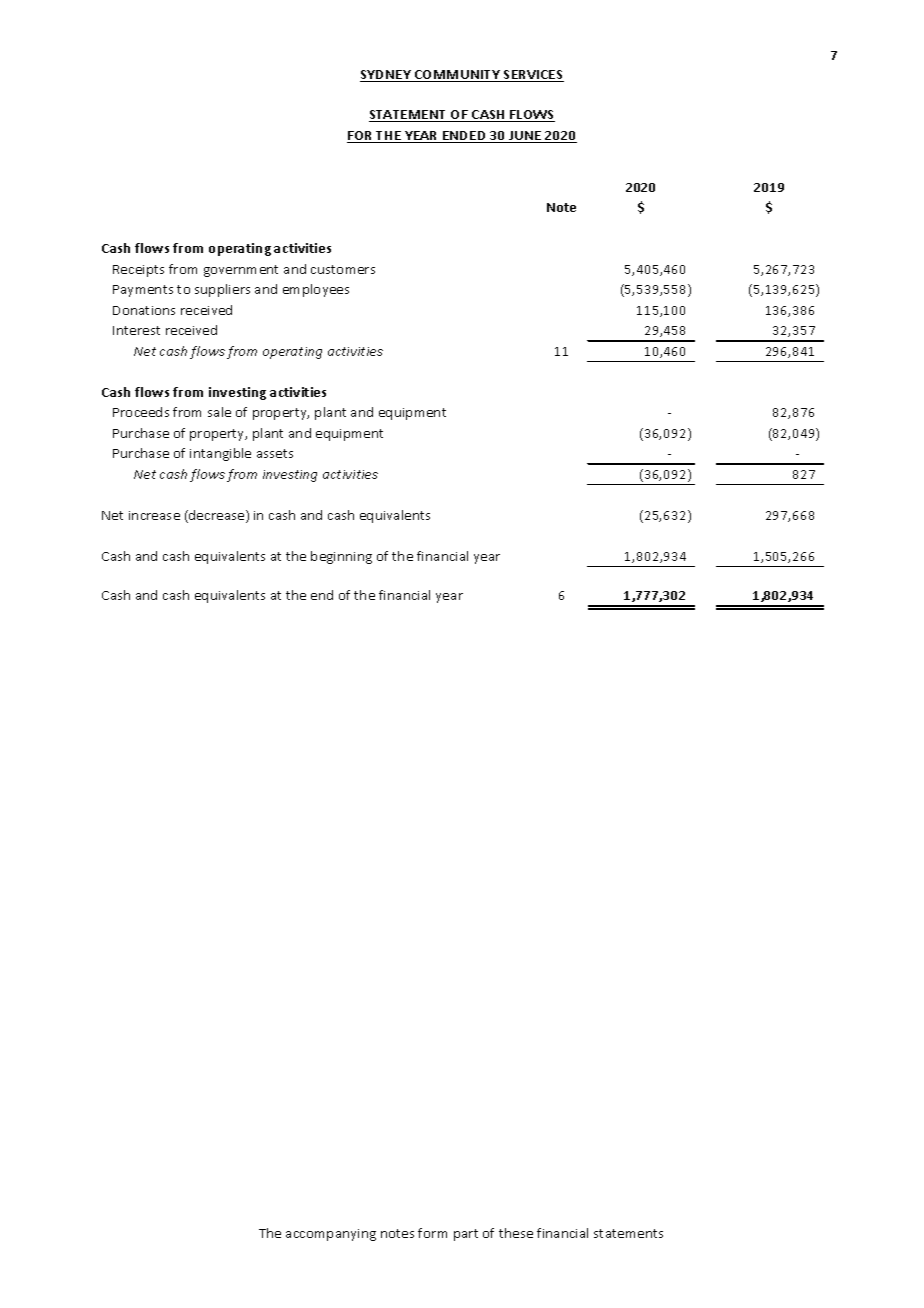  Describe the element at coordinates (465, 137) in the image. I see `ENDED` at that location.
